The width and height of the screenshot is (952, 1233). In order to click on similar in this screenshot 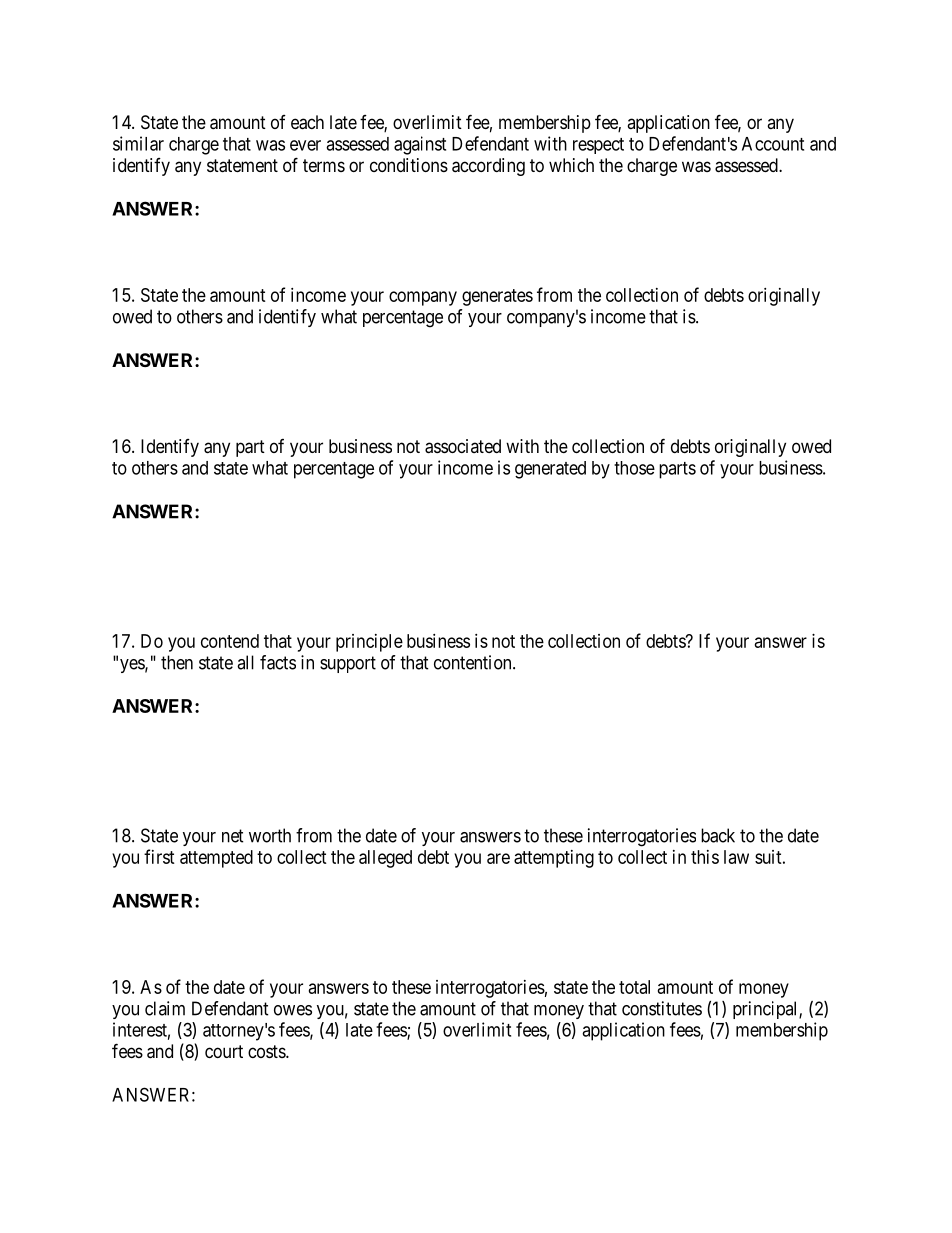, I will do `click(138, 143)`.
